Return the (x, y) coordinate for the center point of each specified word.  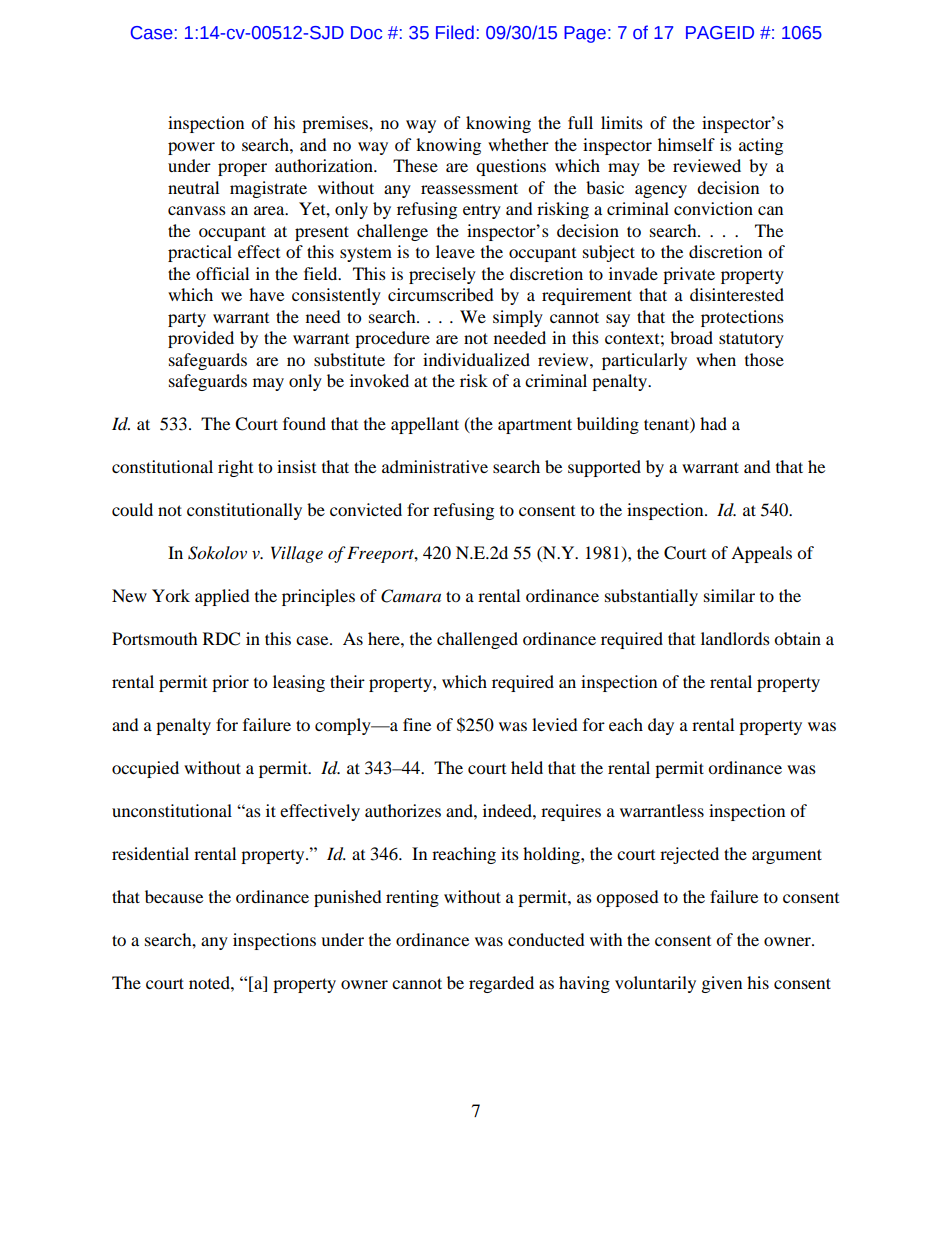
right (235, 468)
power (191, 148)
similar (729, 595)
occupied (145, 769)
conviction (713, 208)
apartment (535, 426)
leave (455, 251)
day (661, 726)
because (174, 896)
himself (686, 144)
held (527, 767)
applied (222, 597)
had (713, 423)
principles (318, 597)
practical (200, 253)
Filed (455, 32)
